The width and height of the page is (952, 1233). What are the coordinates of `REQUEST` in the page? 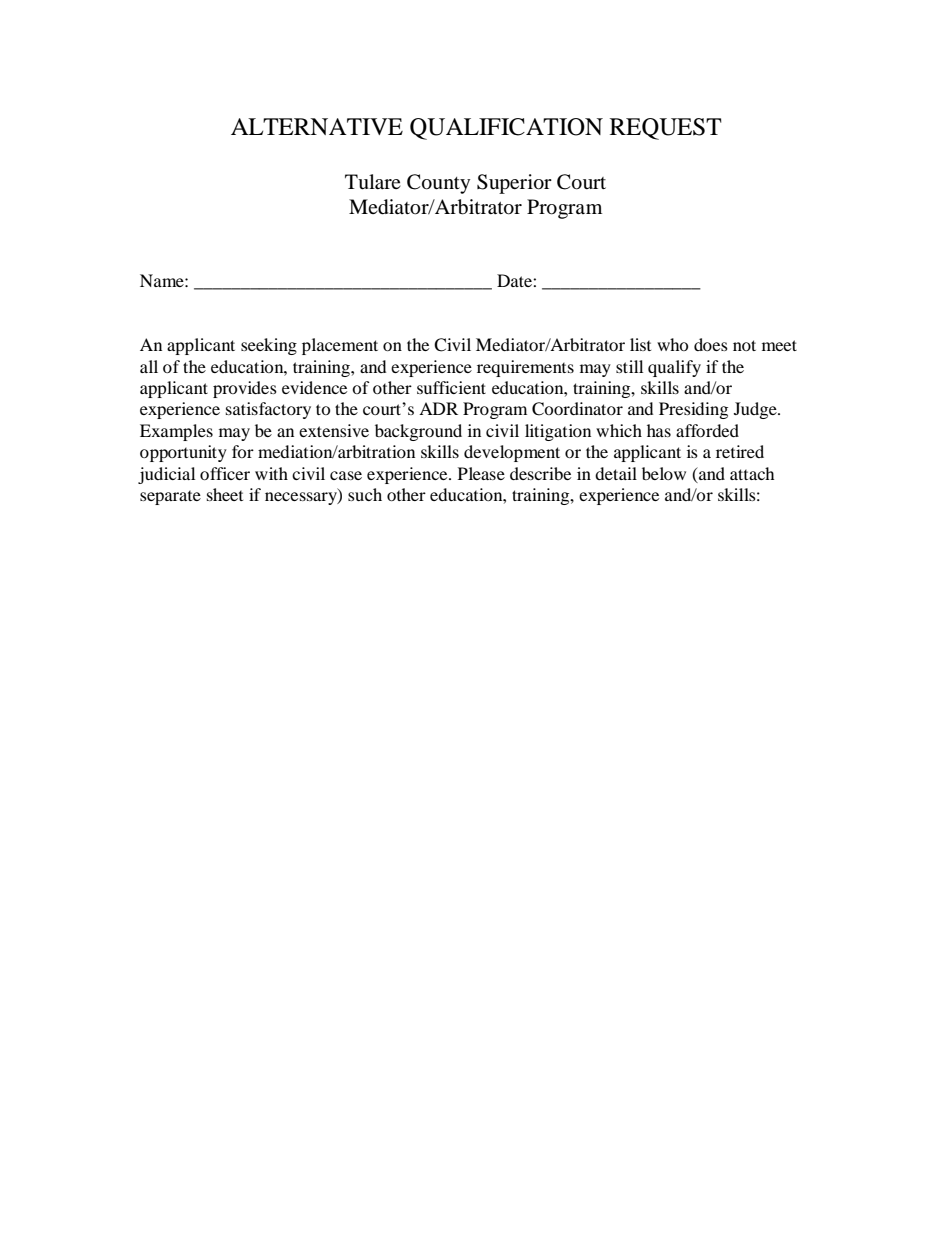 It's located at (666, 129).
